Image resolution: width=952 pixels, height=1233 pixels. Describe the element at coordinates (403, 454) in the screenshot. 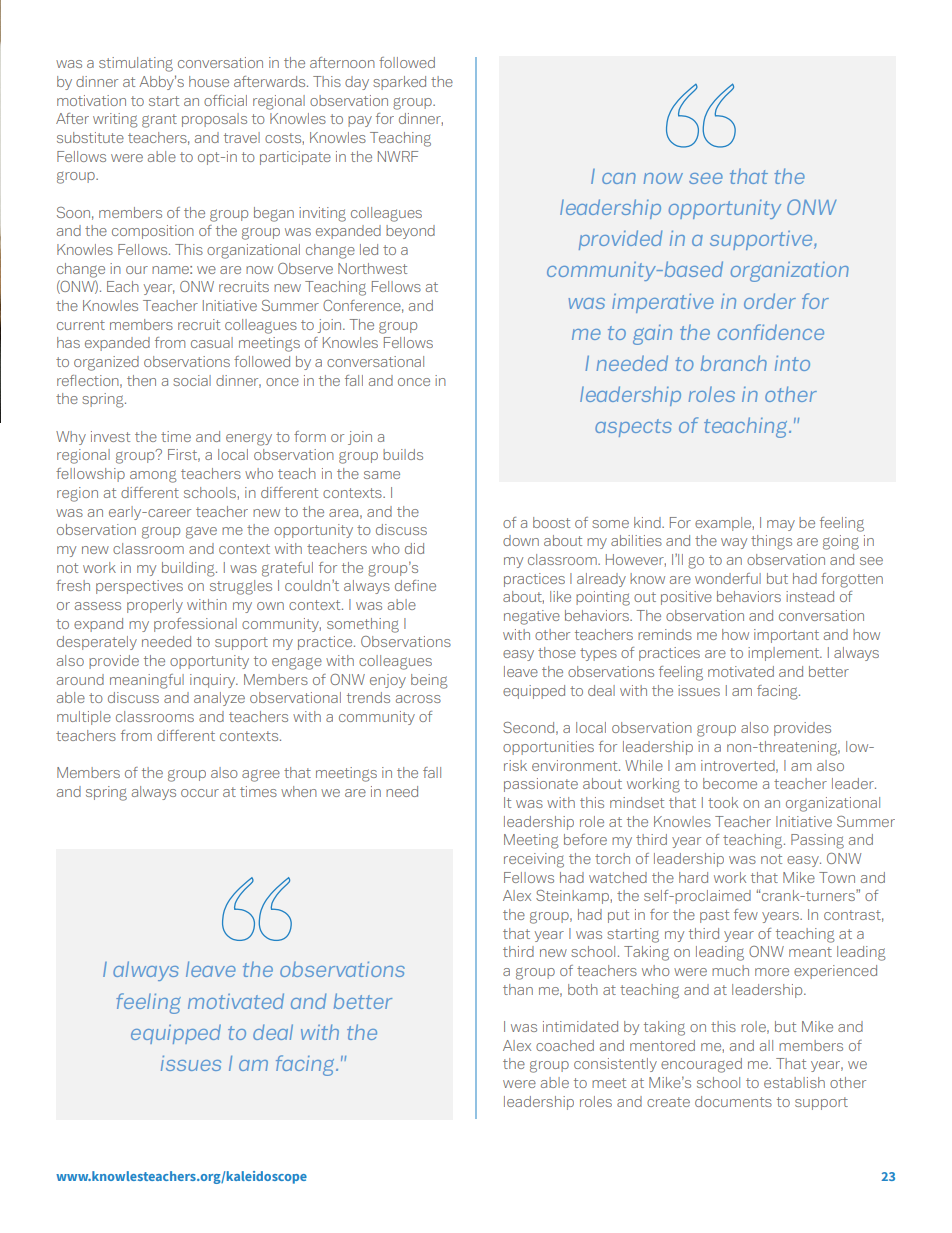

I see `builds` at that location.
